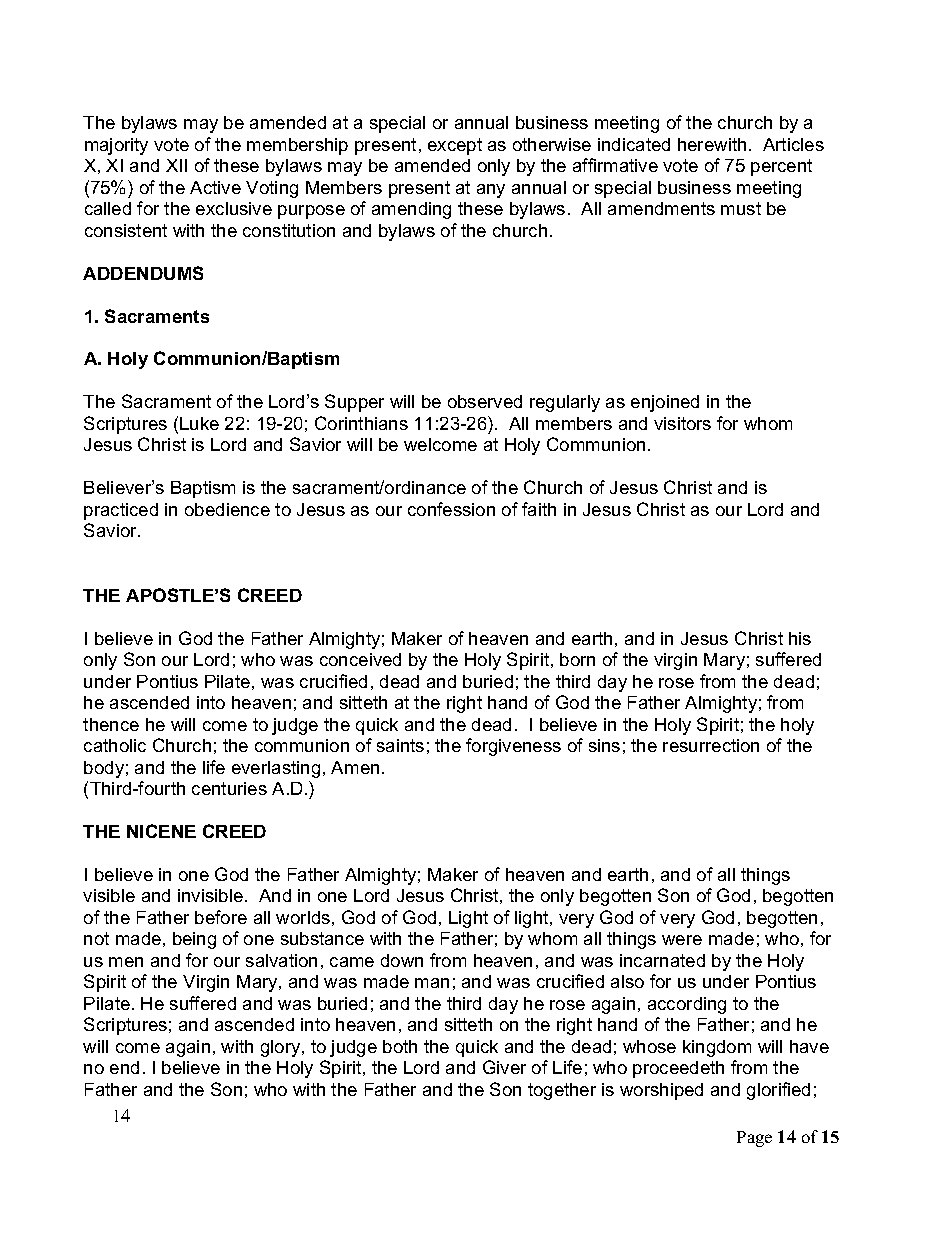  I want to click on XII, so click(176, 165).
